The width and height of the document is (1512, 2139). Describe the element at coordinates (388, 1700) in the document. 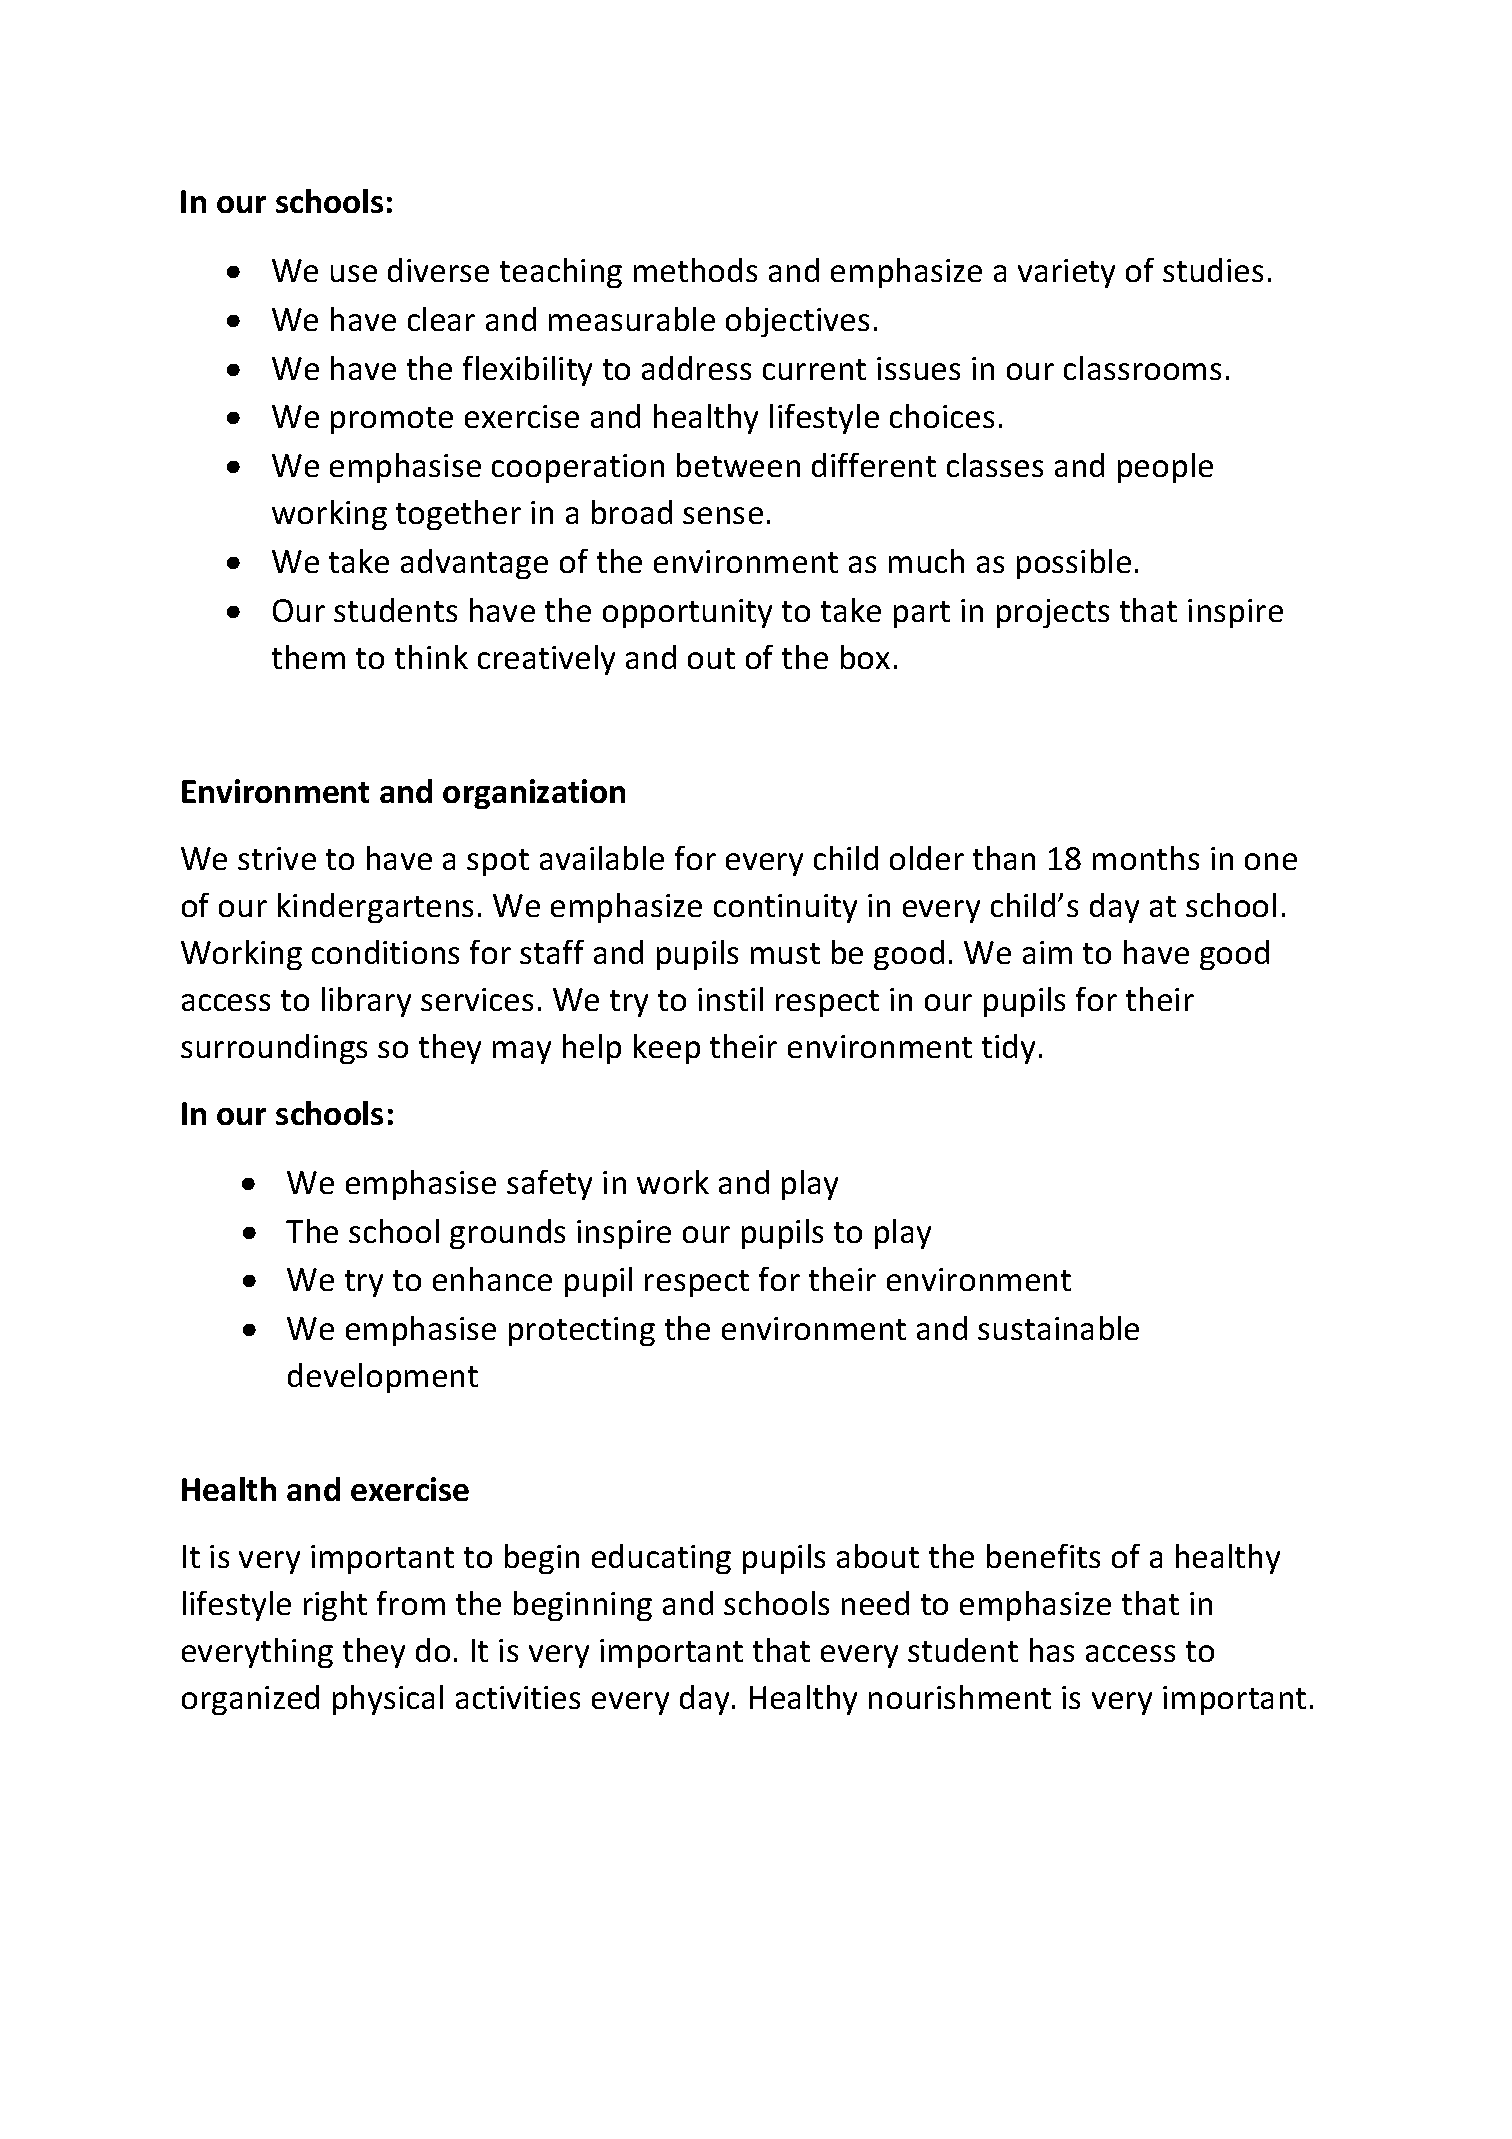

I see `physical` at that location.
